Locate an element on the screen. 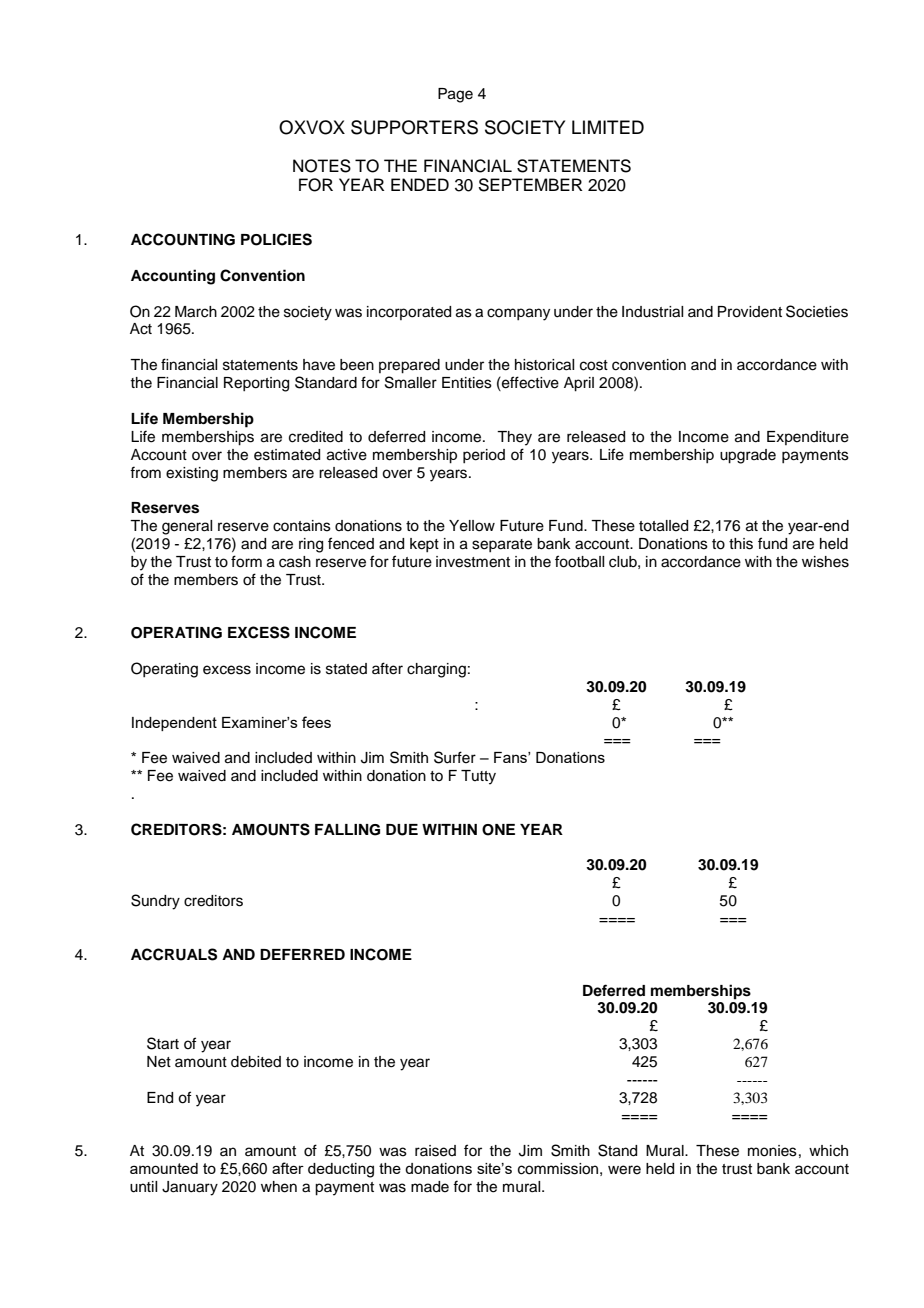  form is located at coordinates (246, 561).
